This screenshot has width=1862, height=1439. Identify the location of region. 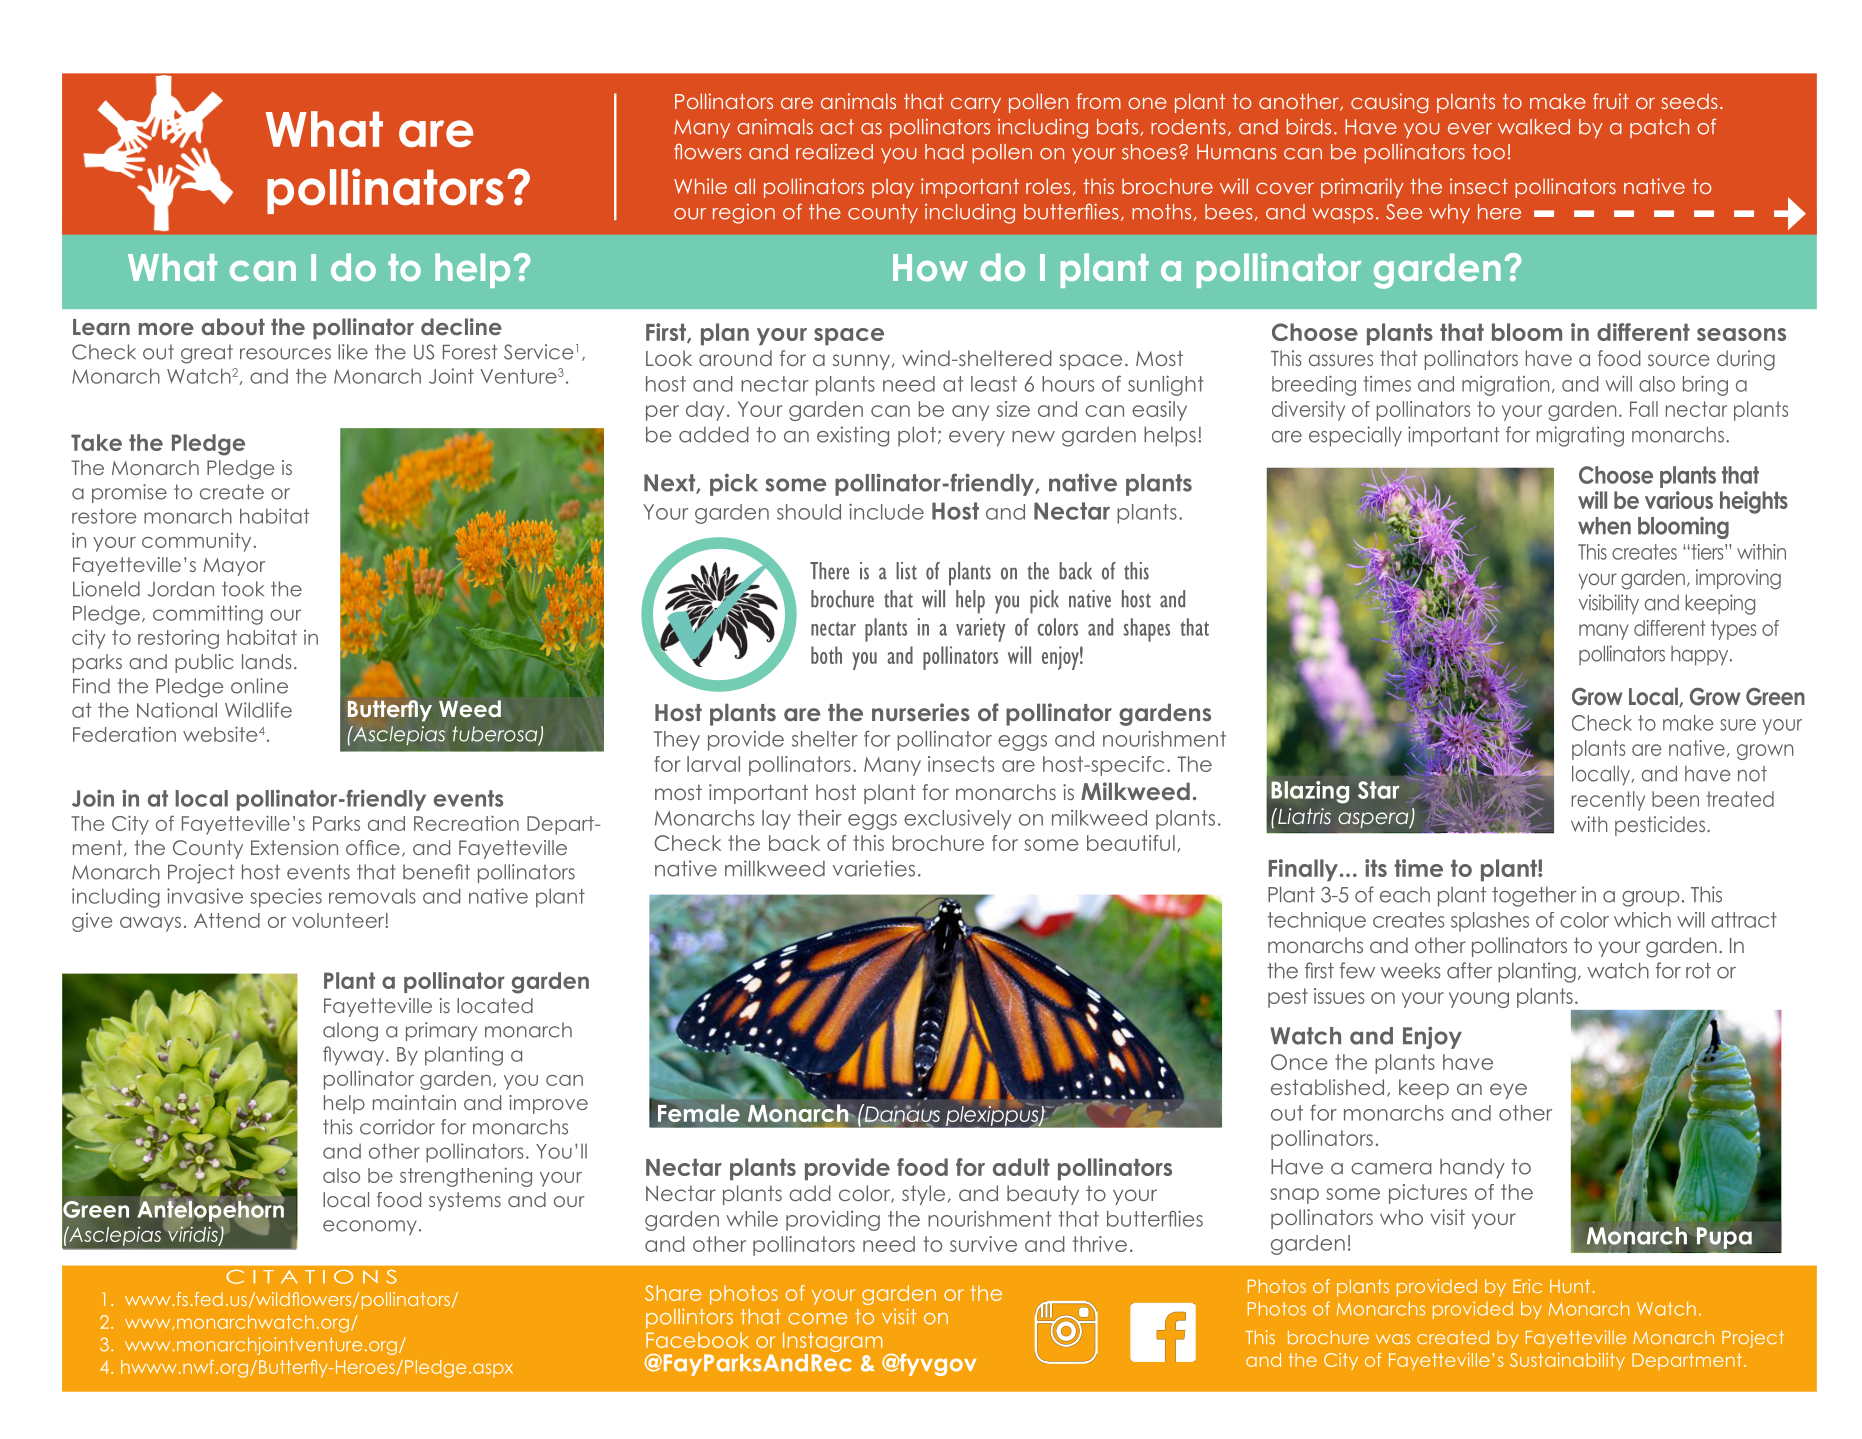
(744, 214).
